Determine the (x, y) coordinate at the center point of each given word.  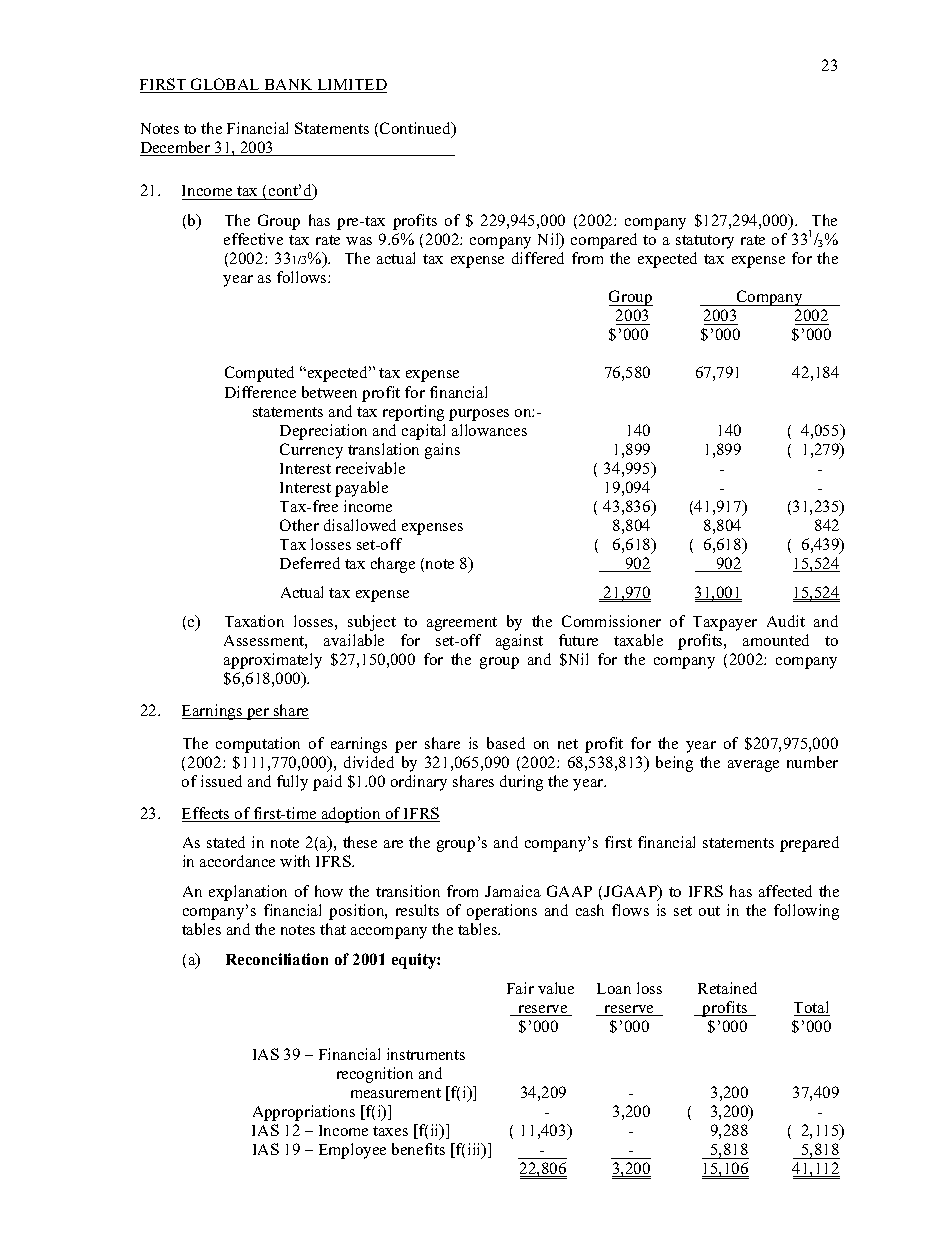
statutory (705, 242)
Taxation (254, 621)
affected (785, 891)
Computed (259, 374)
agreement (462, 624)
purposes (479, 415)
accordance (237, 861)
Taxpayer (725, 623)
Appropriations (304, 1113)
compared (604, 241)
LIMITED (351, 86)
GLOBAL (225, 85)
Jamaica (513, 891)
